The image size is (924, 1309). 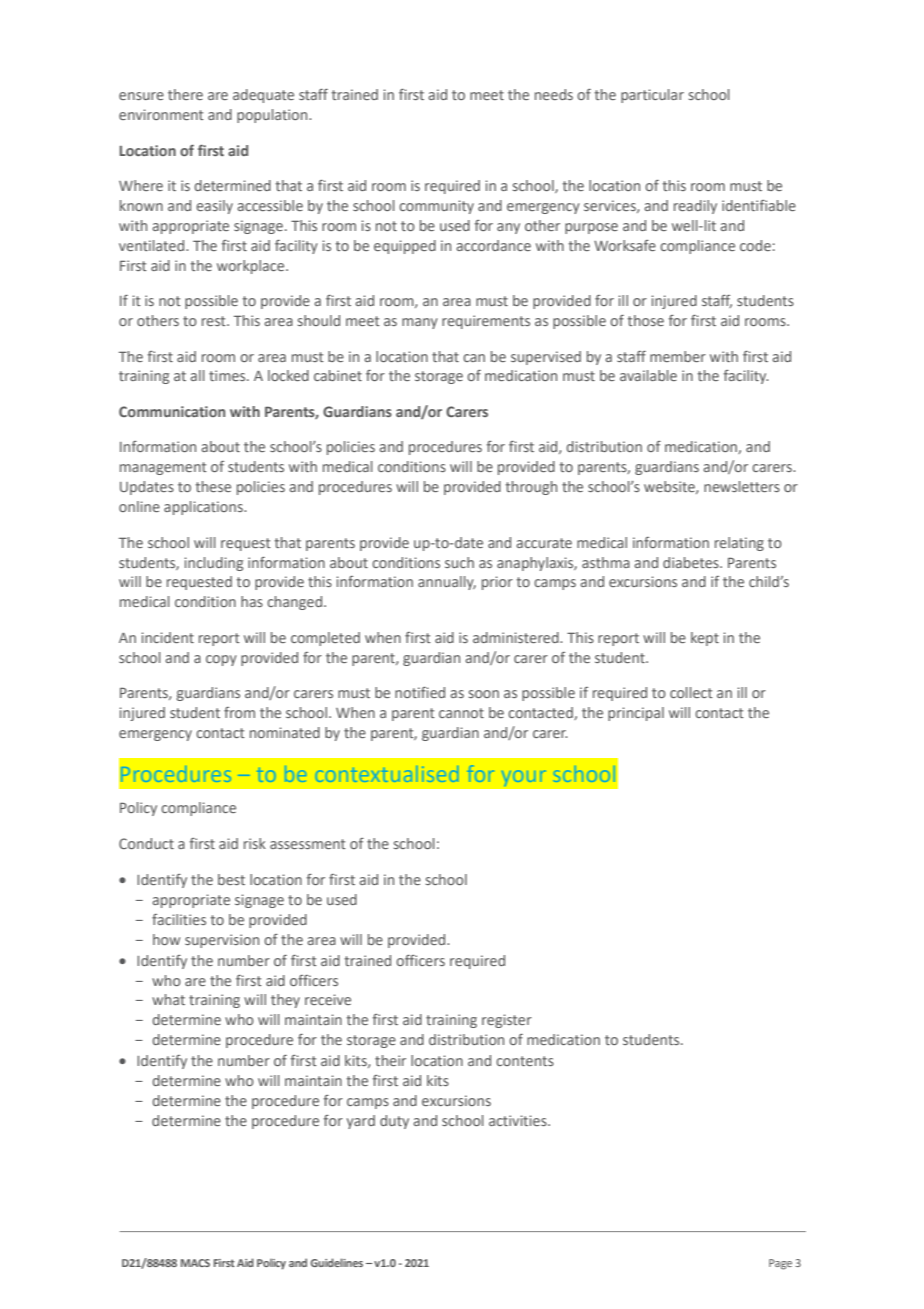 I want to click on particular, so click(x=652, y=96).
